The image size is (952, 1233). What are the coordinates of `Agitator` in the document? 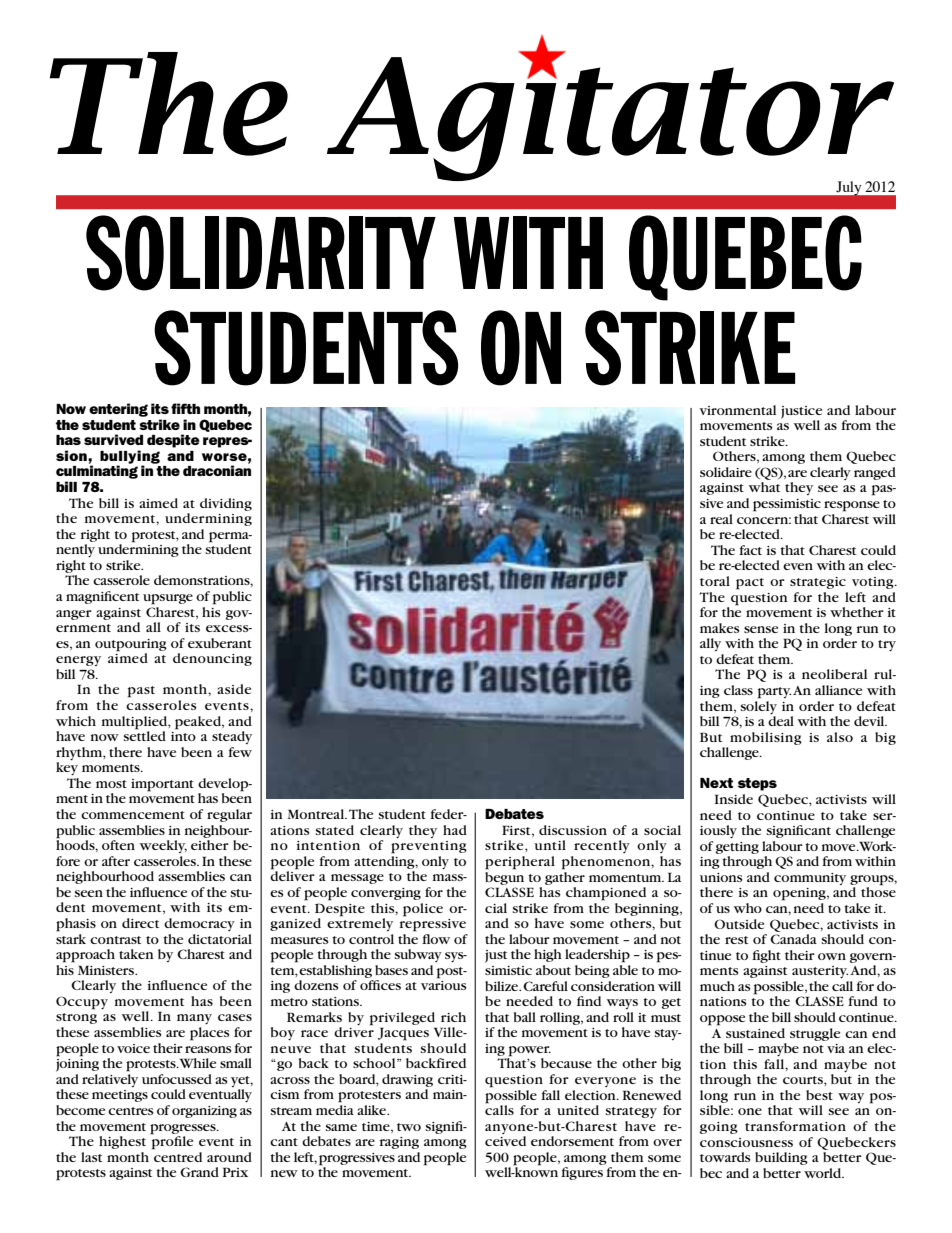 It's located at (610, 116).
